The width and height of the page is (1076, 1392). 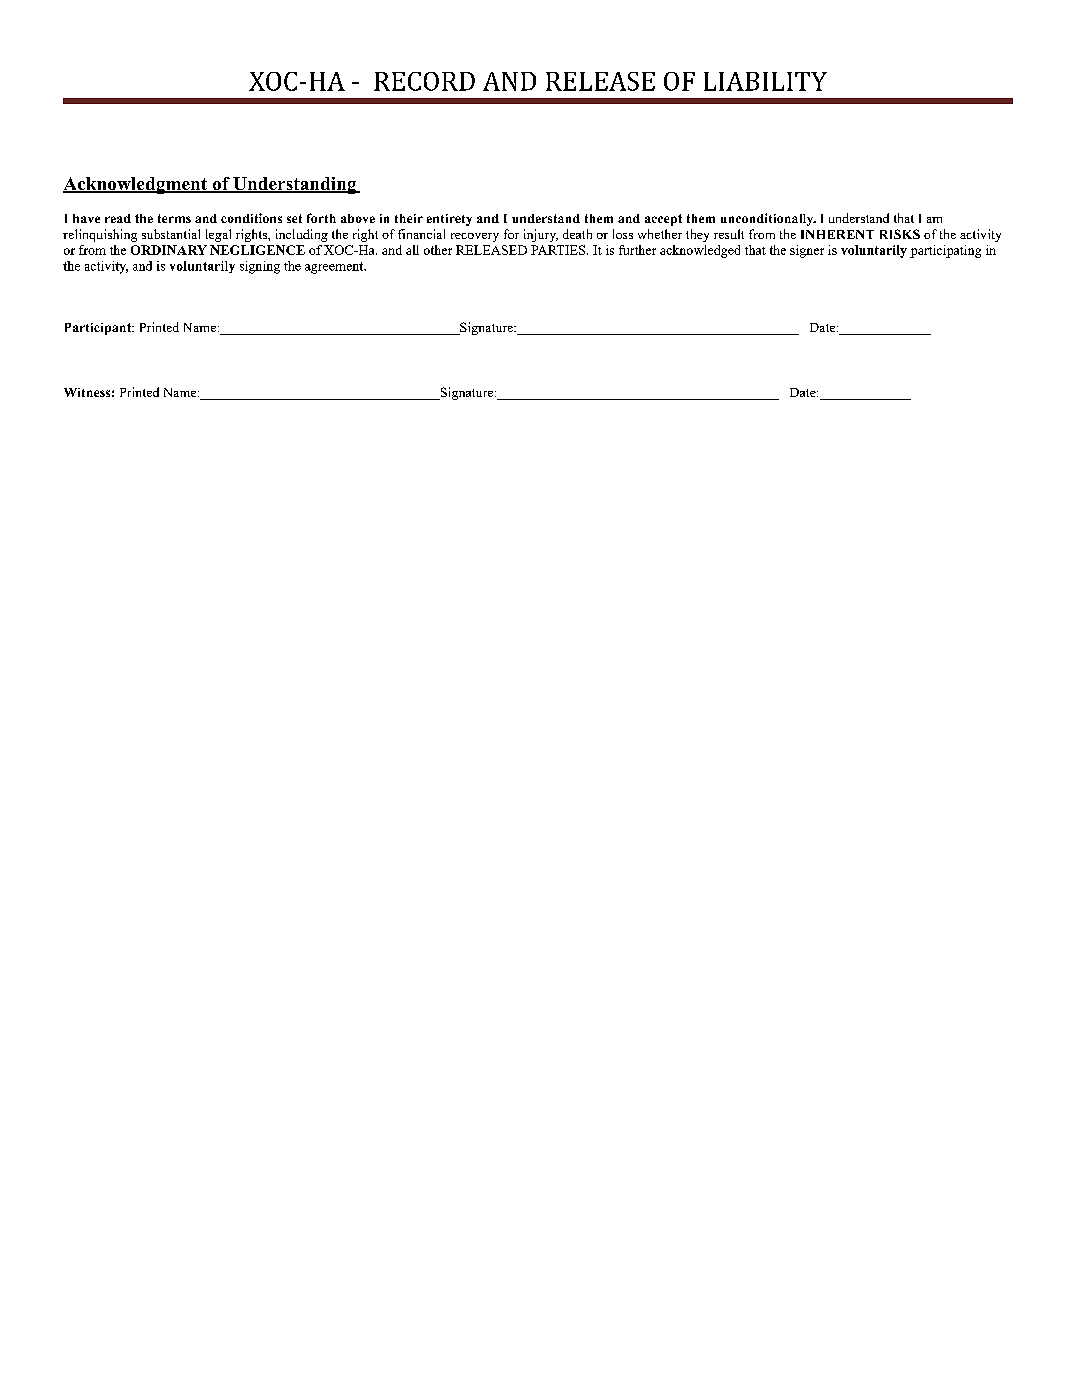 I want to click on LIABILITY, so click(x=765, y=81).
